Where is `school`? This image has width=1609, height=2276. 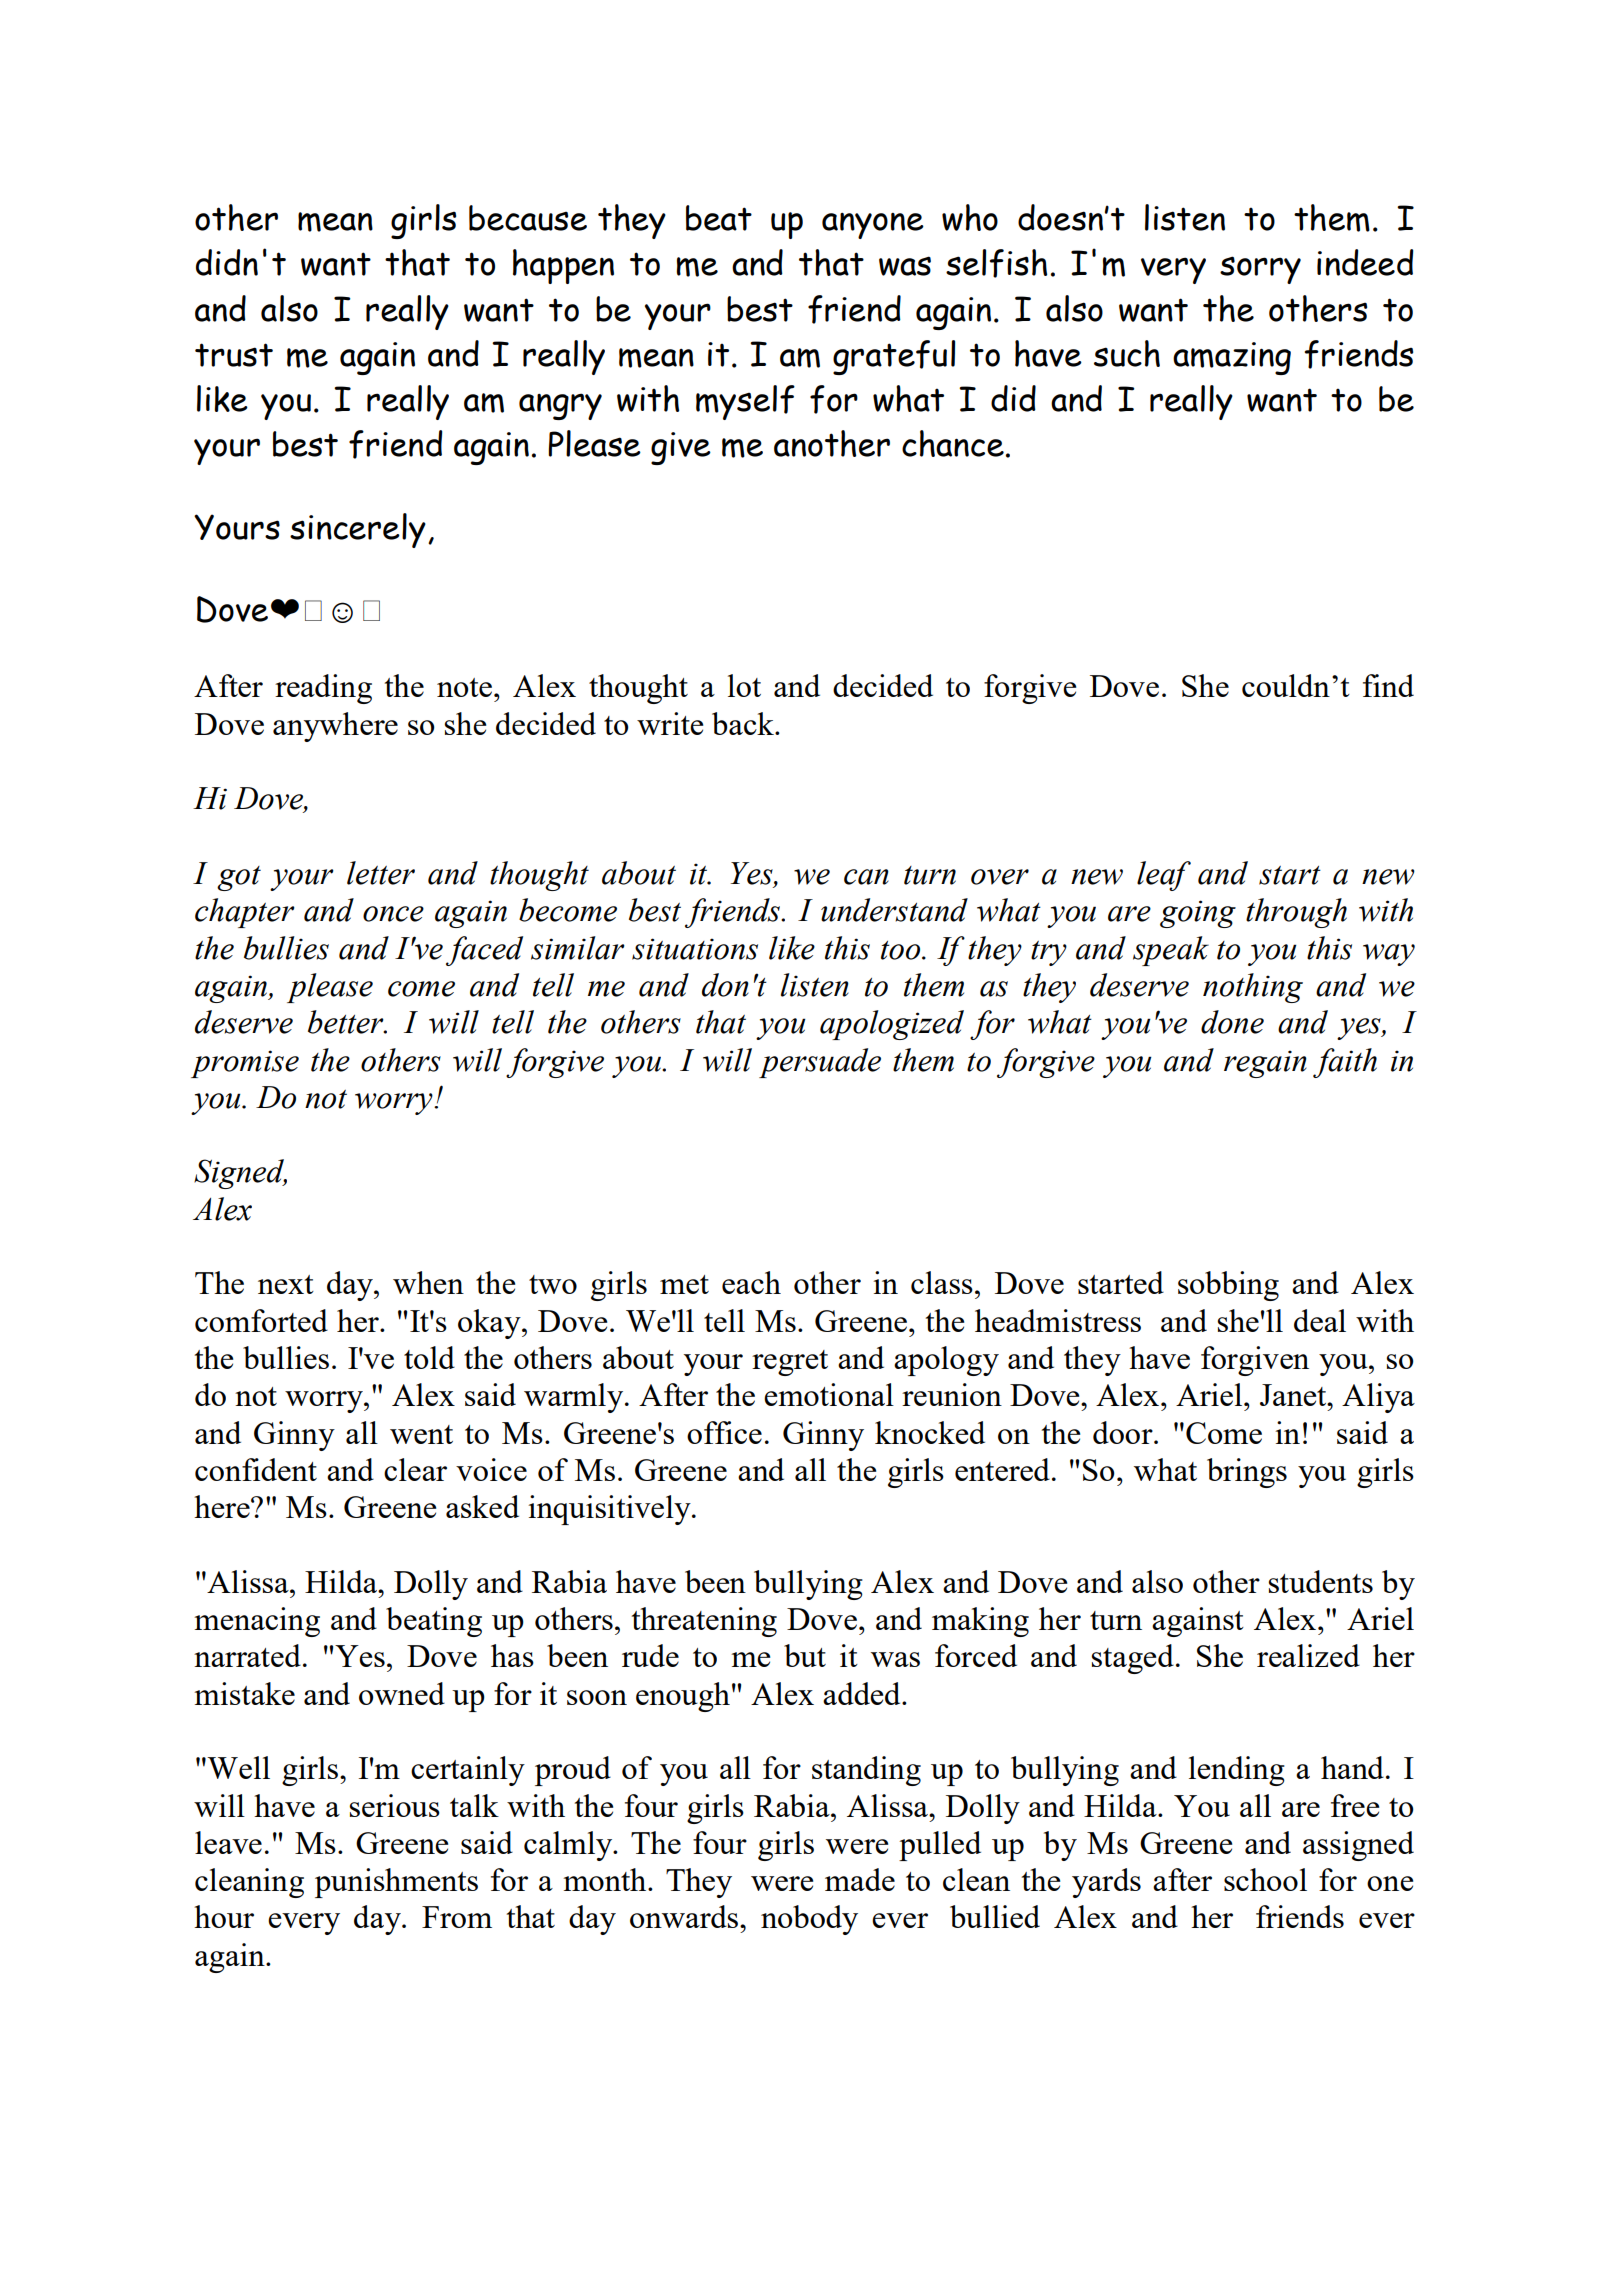
school is located at coordinates (1265, 1879).
